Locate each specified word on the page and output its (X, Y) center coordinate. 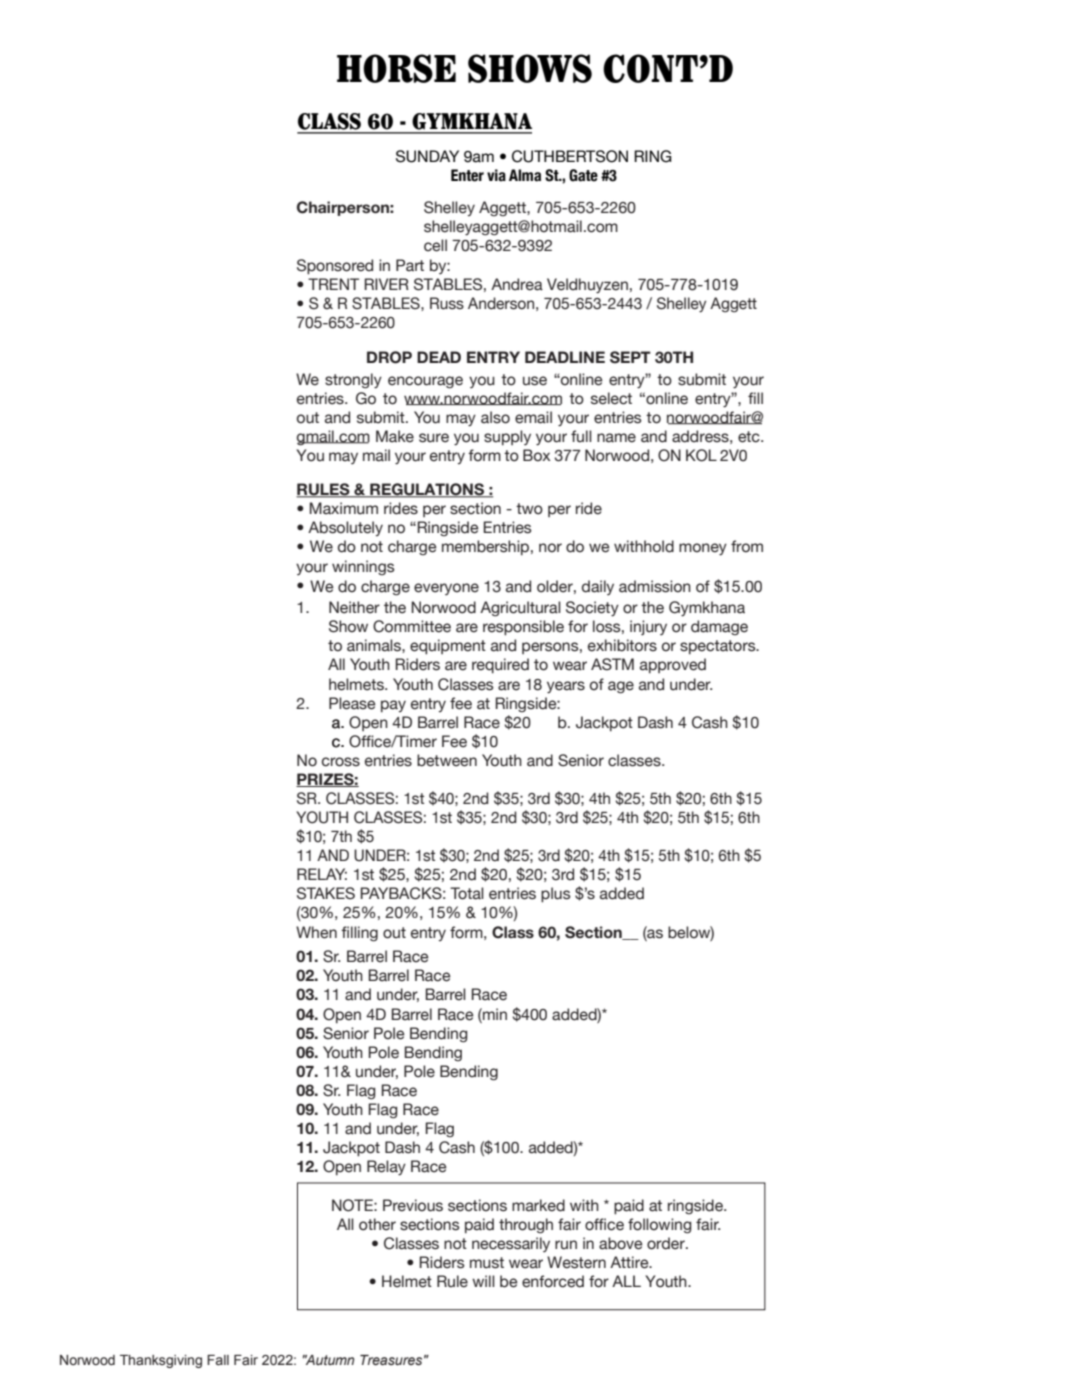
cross (341, 762)
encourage (425, 382)
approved (673, 666)
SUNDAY (427, 156)
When (316, 932)
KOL (701, 455)
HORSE (396, 68)
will (483, 1281)
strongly (353, 381)
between (447, 760)
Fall (218, 1360)
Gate (583, 175)
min (494, 1014)
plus (556, 895)
